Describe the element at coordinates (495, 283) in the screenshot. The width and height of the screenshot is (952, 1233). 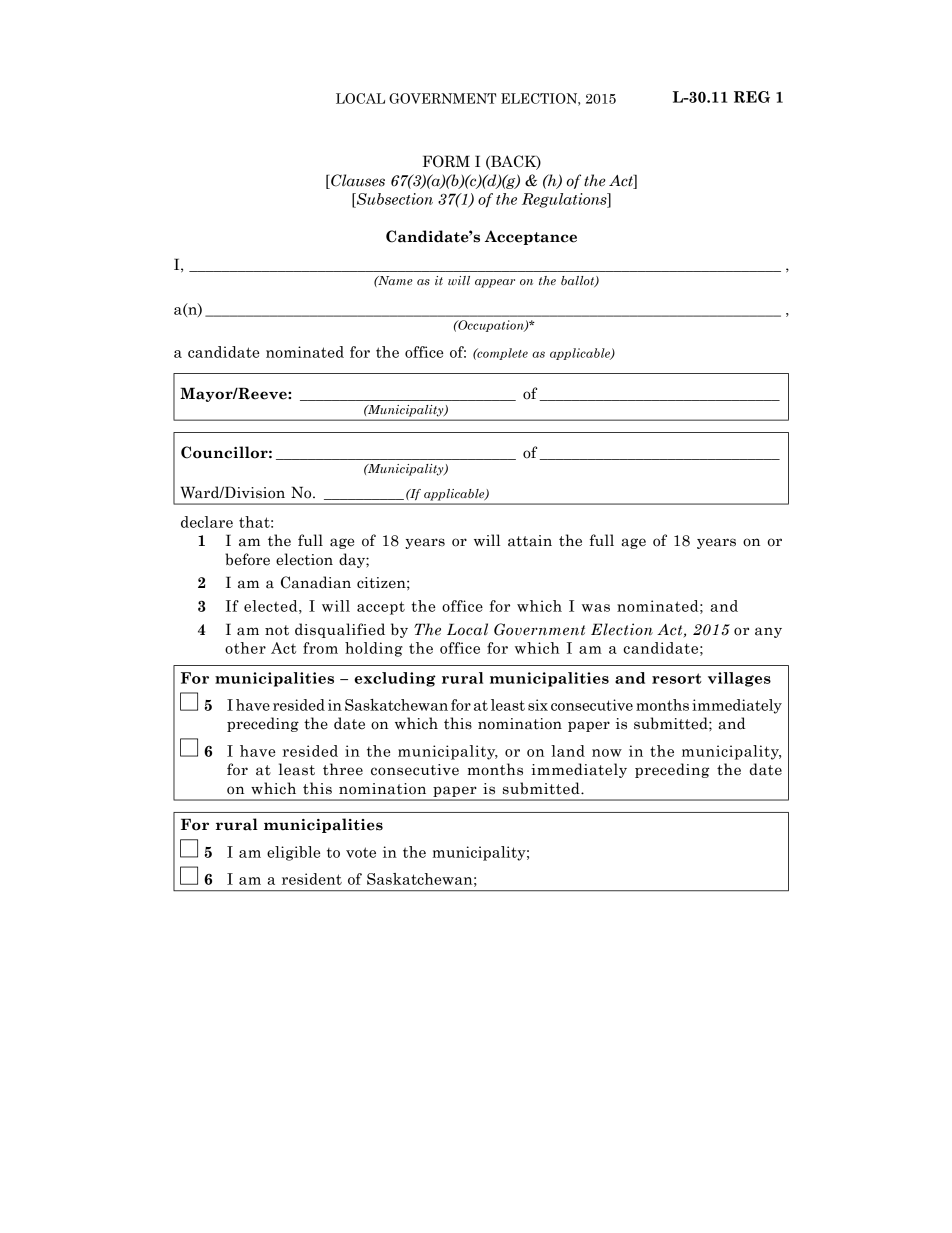
I see `appear` at that location.
